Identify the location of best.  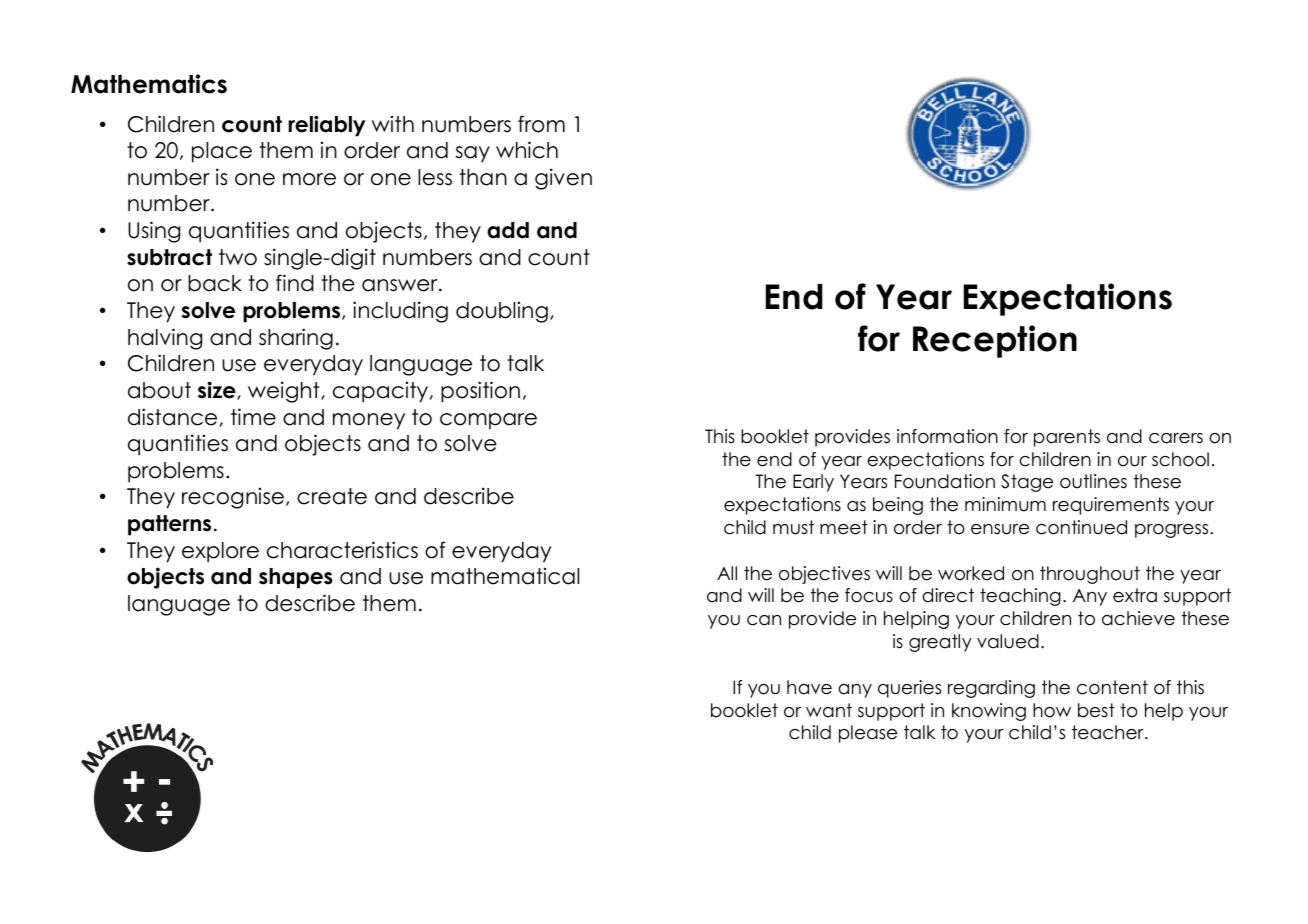
(1096, 710).
